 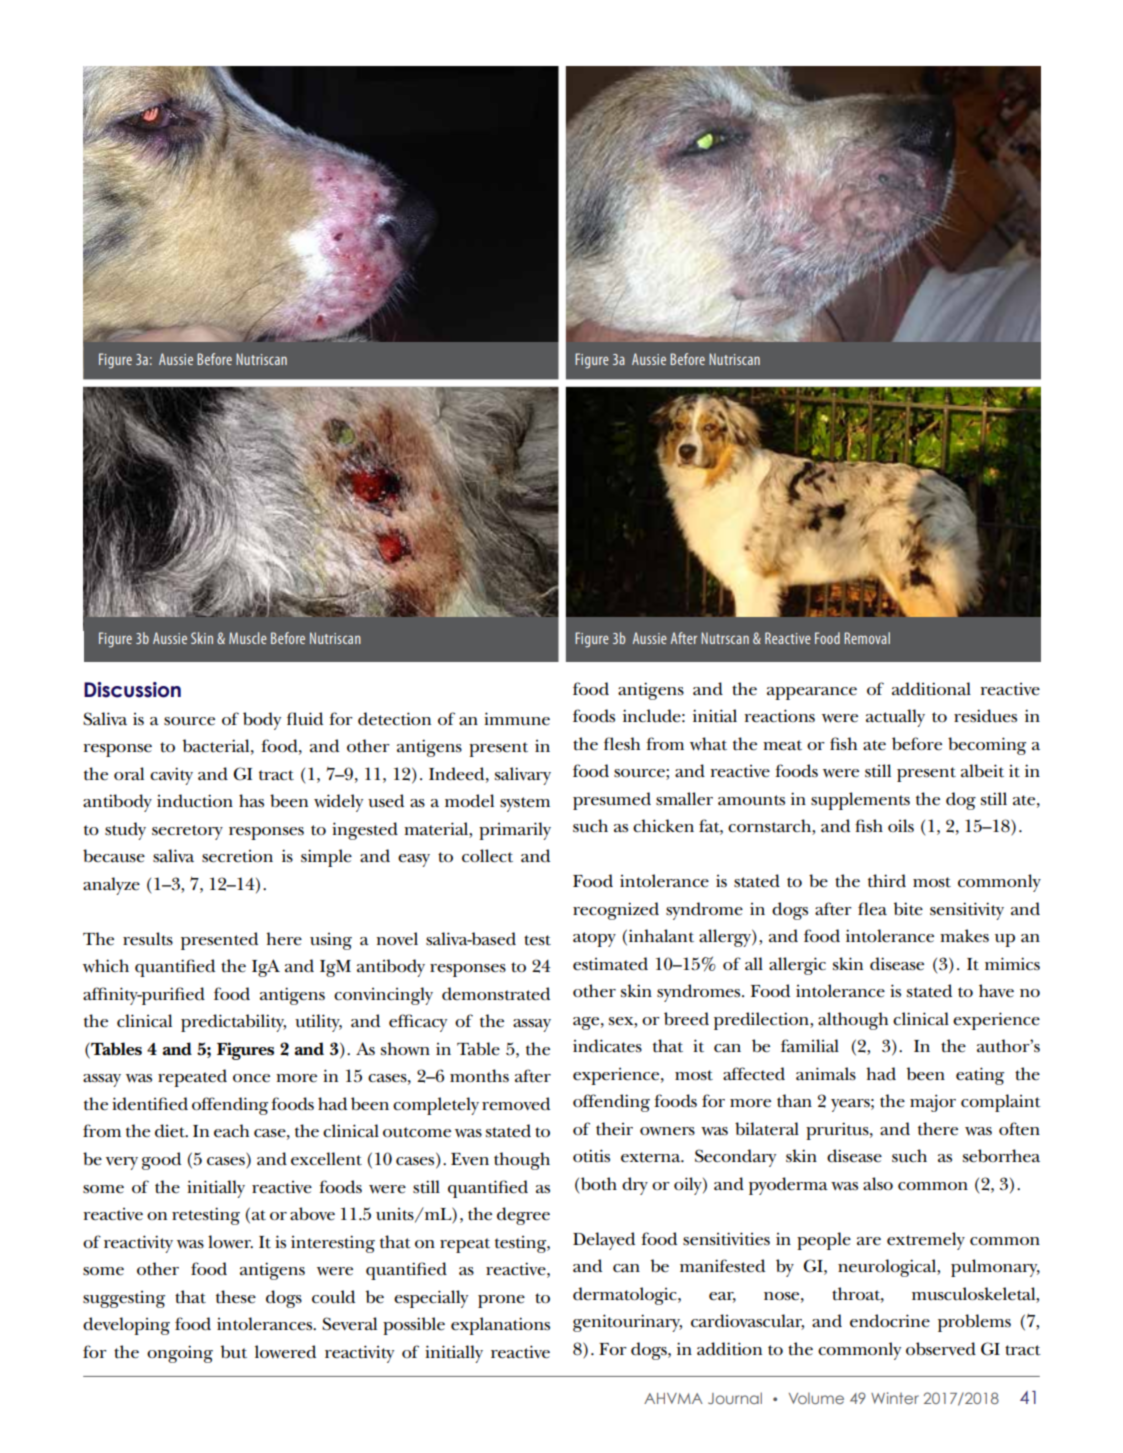 I want to click on predictability, so click(x=233, y=1023).
